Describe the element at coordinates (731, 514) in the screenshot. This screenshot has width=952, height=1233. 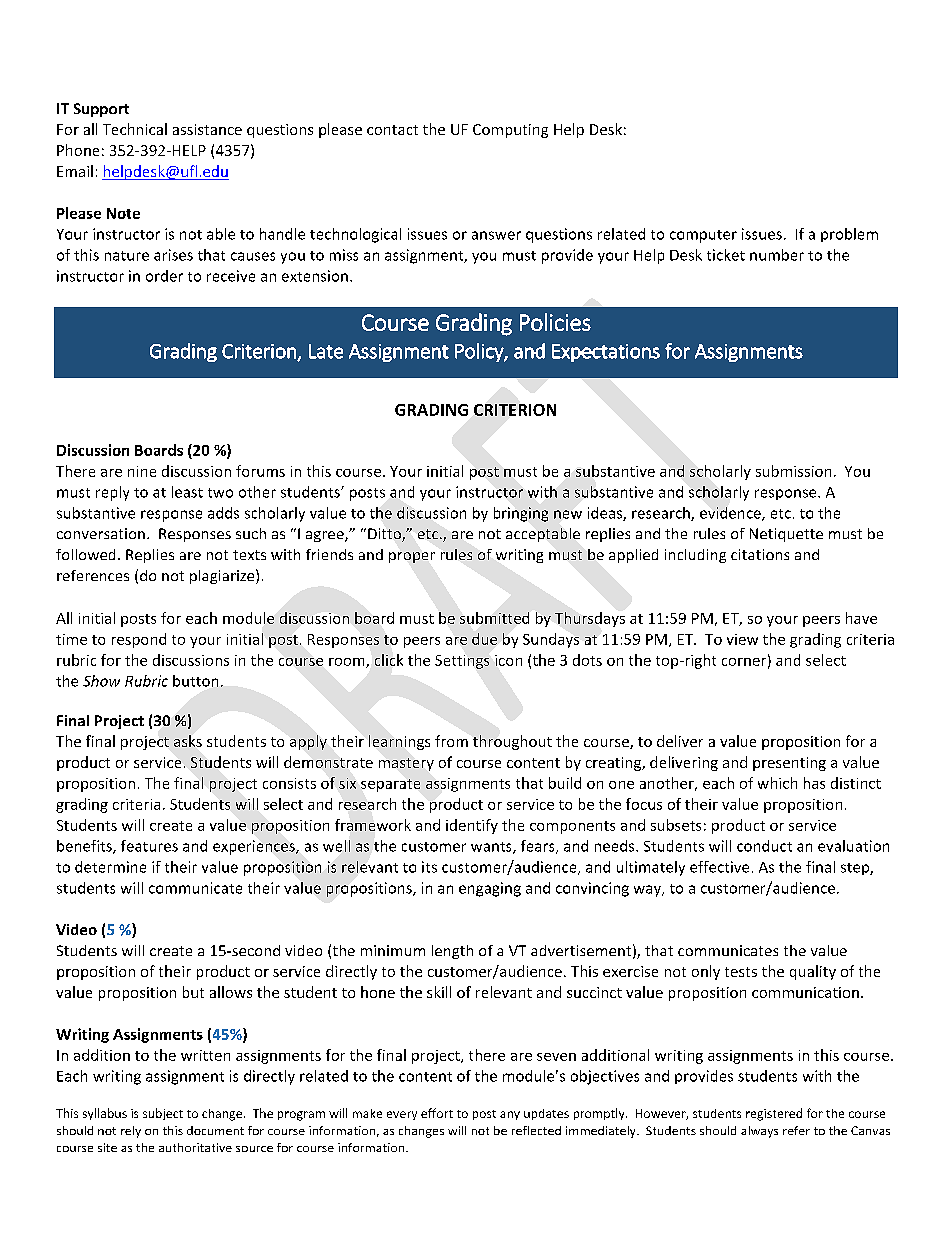
I see `evidence` at that location.
